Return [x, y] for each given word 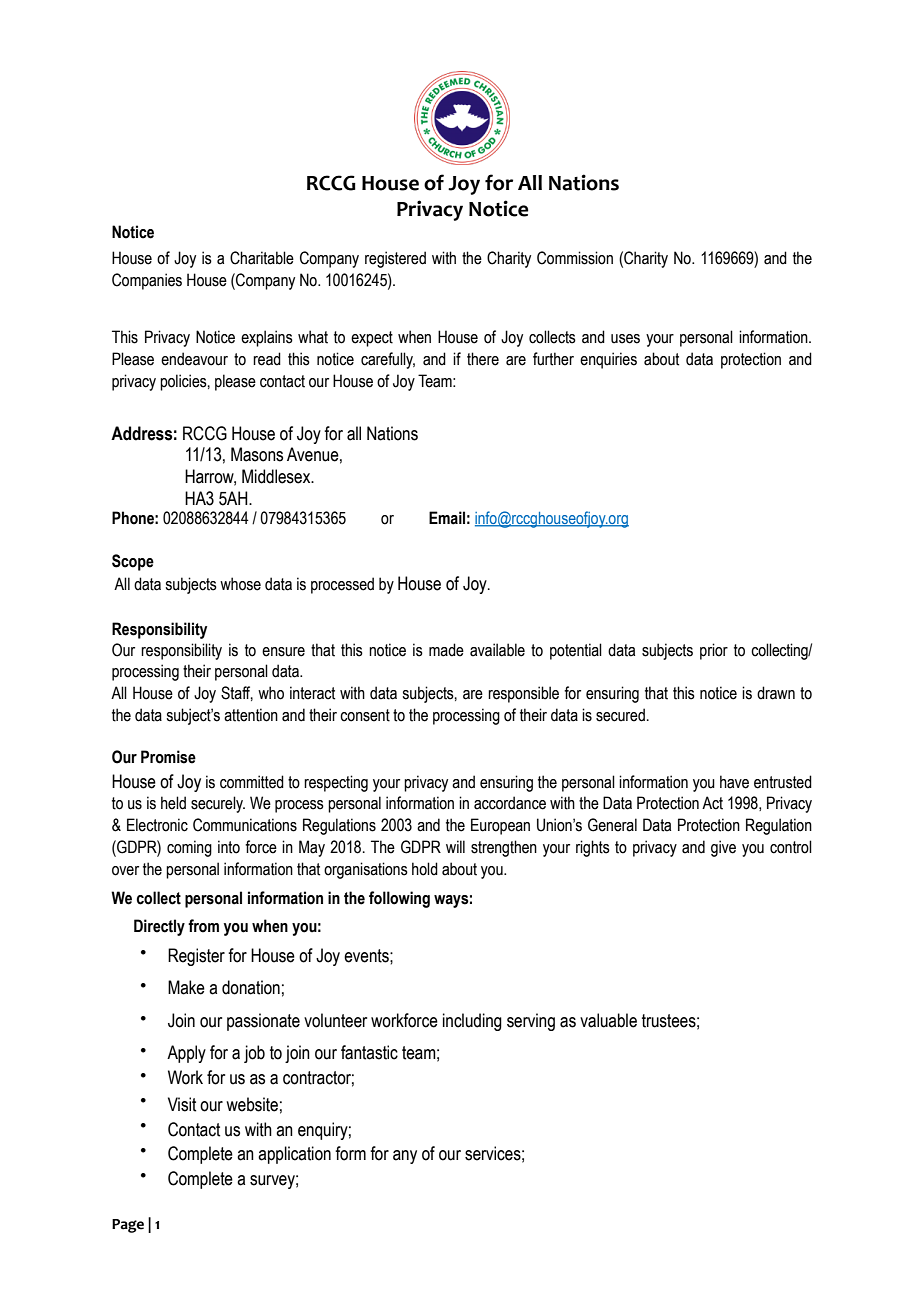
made [446, 650]
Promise [168, 757]
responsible [523, 694]
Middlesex [277, 476]
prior [714, 651]
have [734, 782]
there [483, 359]
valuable [608, 1020]
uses [625, 339]
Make [186, 987]
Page [128, 1226]
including [472, 1022]
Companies [147, 281]
